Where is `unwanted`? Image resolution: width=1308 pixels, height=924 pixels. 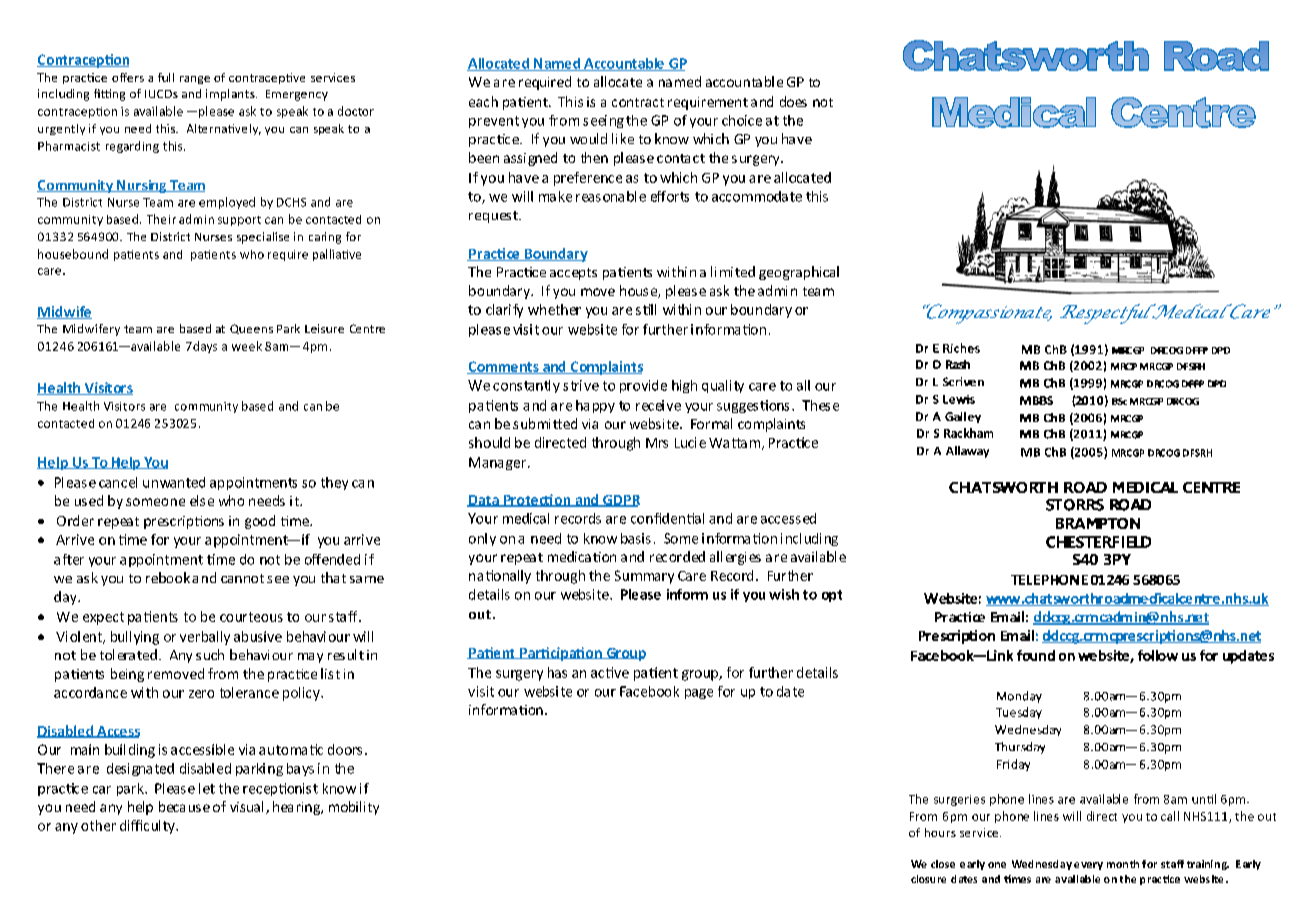 unwanted is located at coordinates (174, 482).
